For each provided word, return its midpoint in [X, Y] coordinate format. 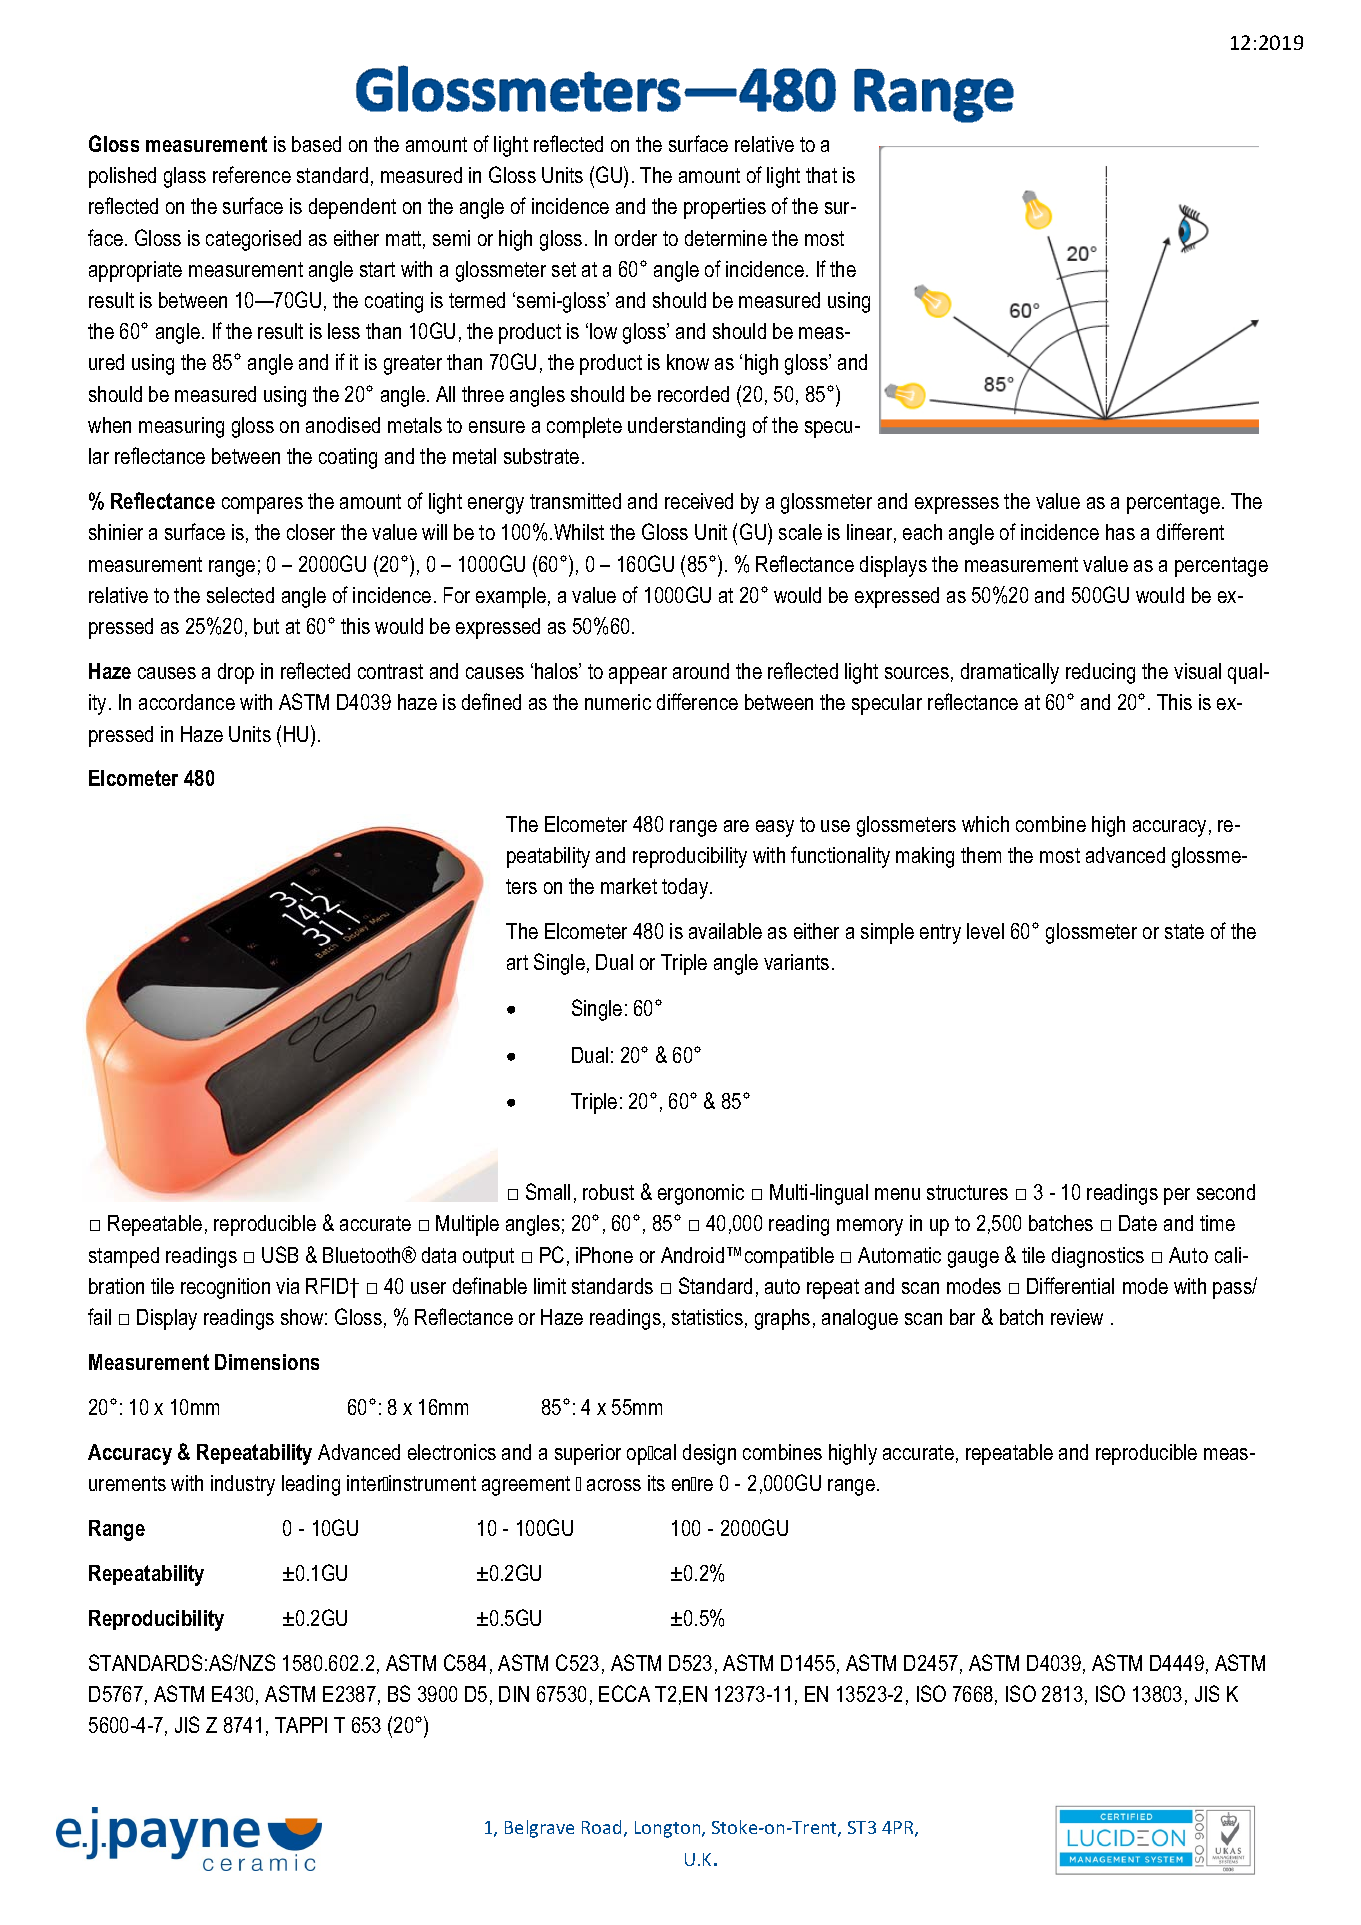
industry [243, 1485]
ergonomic [701, 1194]
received [699, 501]
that [821, 175]
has [1120, 532]
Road [601, 1827]
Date [1138, 1223]
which [985, 824]
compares [262, 505]
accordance [187, 702]
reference [252, 174]
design [709, 1454]
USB [280, 1254]
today [686, 888]
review [1077, 1317]
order [636, 238]
